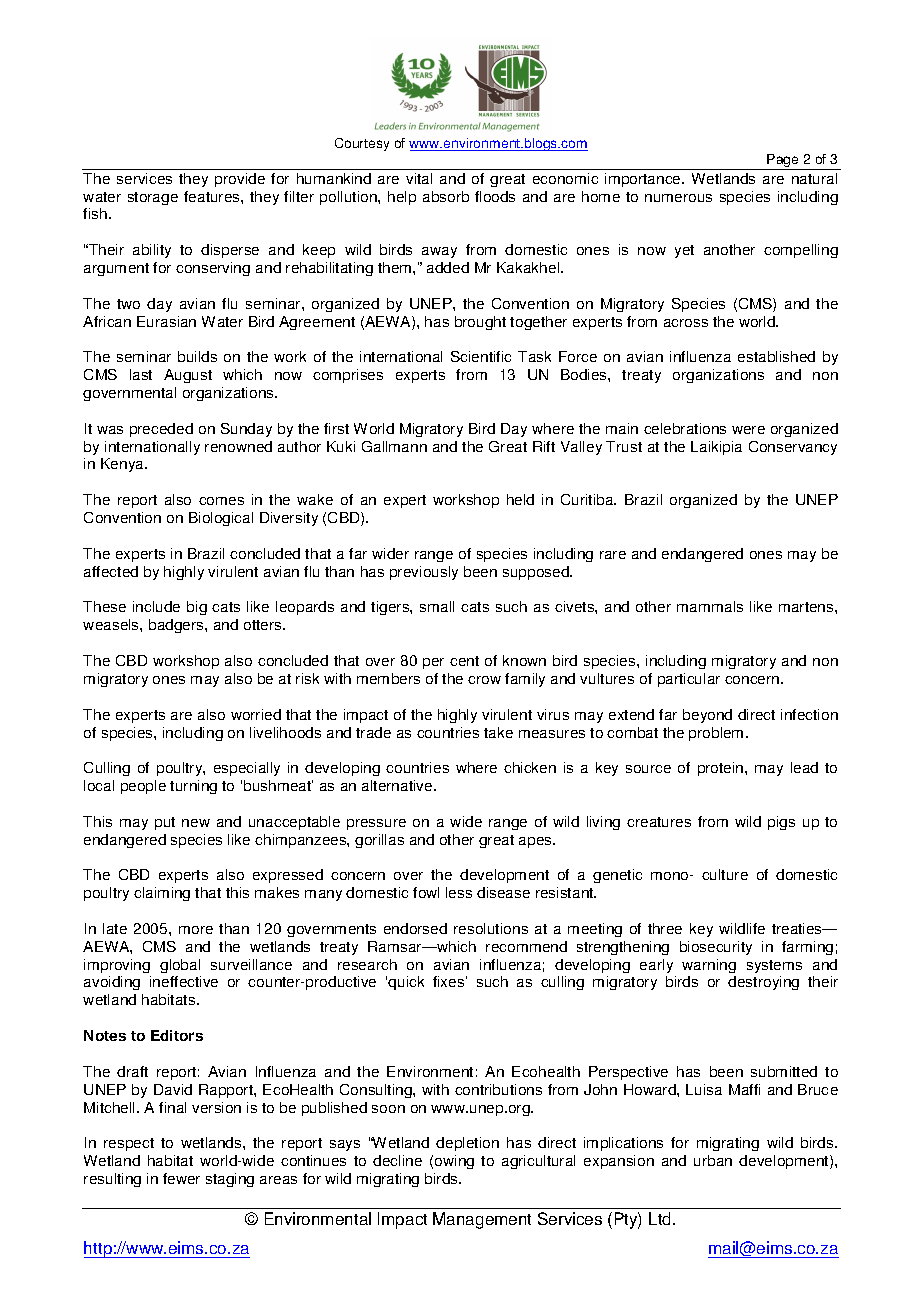 This screenshot has width=924, height=1308. I want to click on resolutions, so click(491, 928).
